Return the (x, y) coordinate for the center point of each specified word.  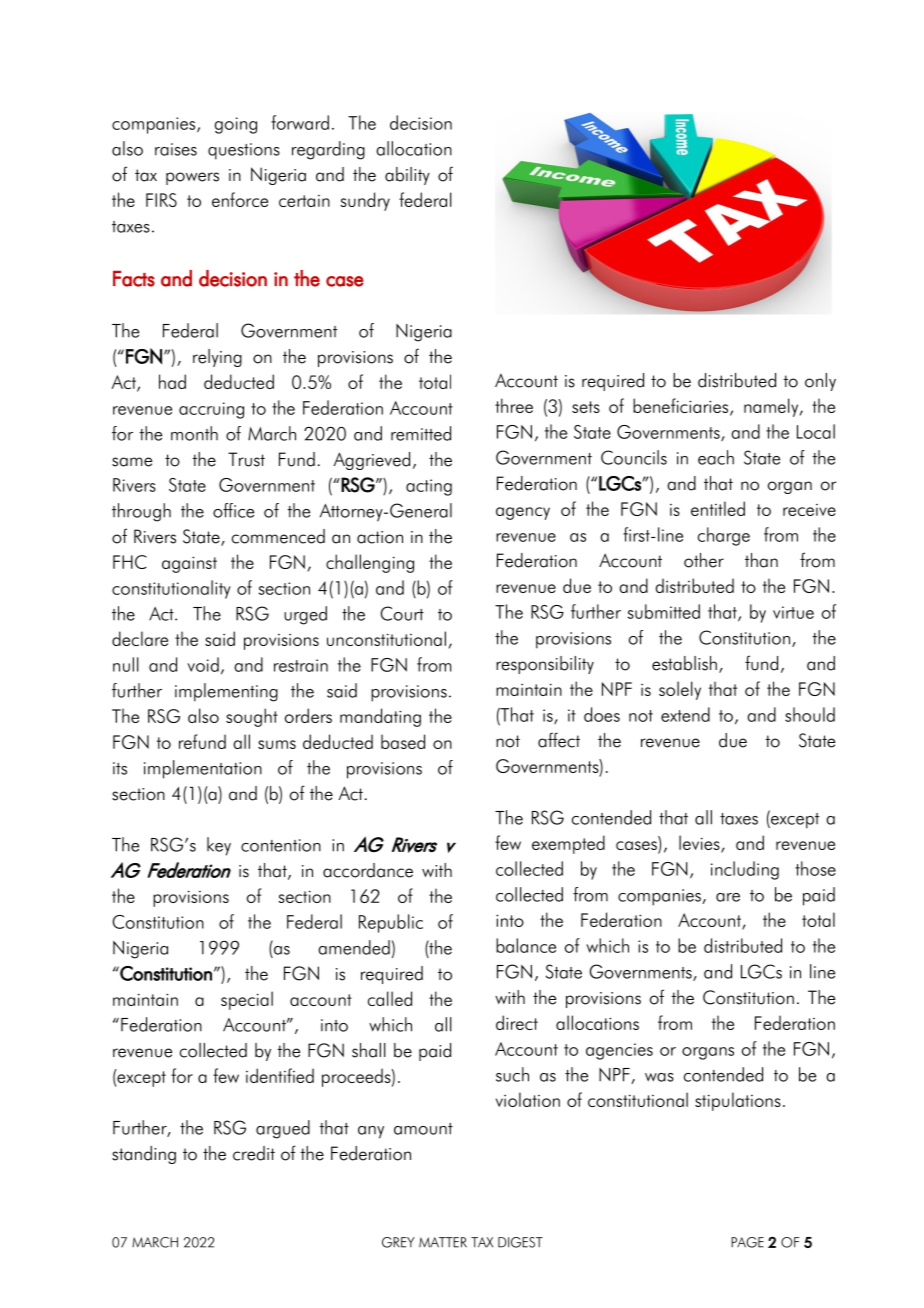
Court (402, 613)
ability (407, 176)
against (189, 564)
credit (254, 1153)
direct (517, 1022)
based (403, 741)
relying (217, 358)
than (761, 560)
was (659, 1077)
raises (176, 149)
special (247, 1000)
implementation (203, 769)
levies (700, 844)
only (820, 382)
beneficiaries (682, 407)
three (514, 405)
